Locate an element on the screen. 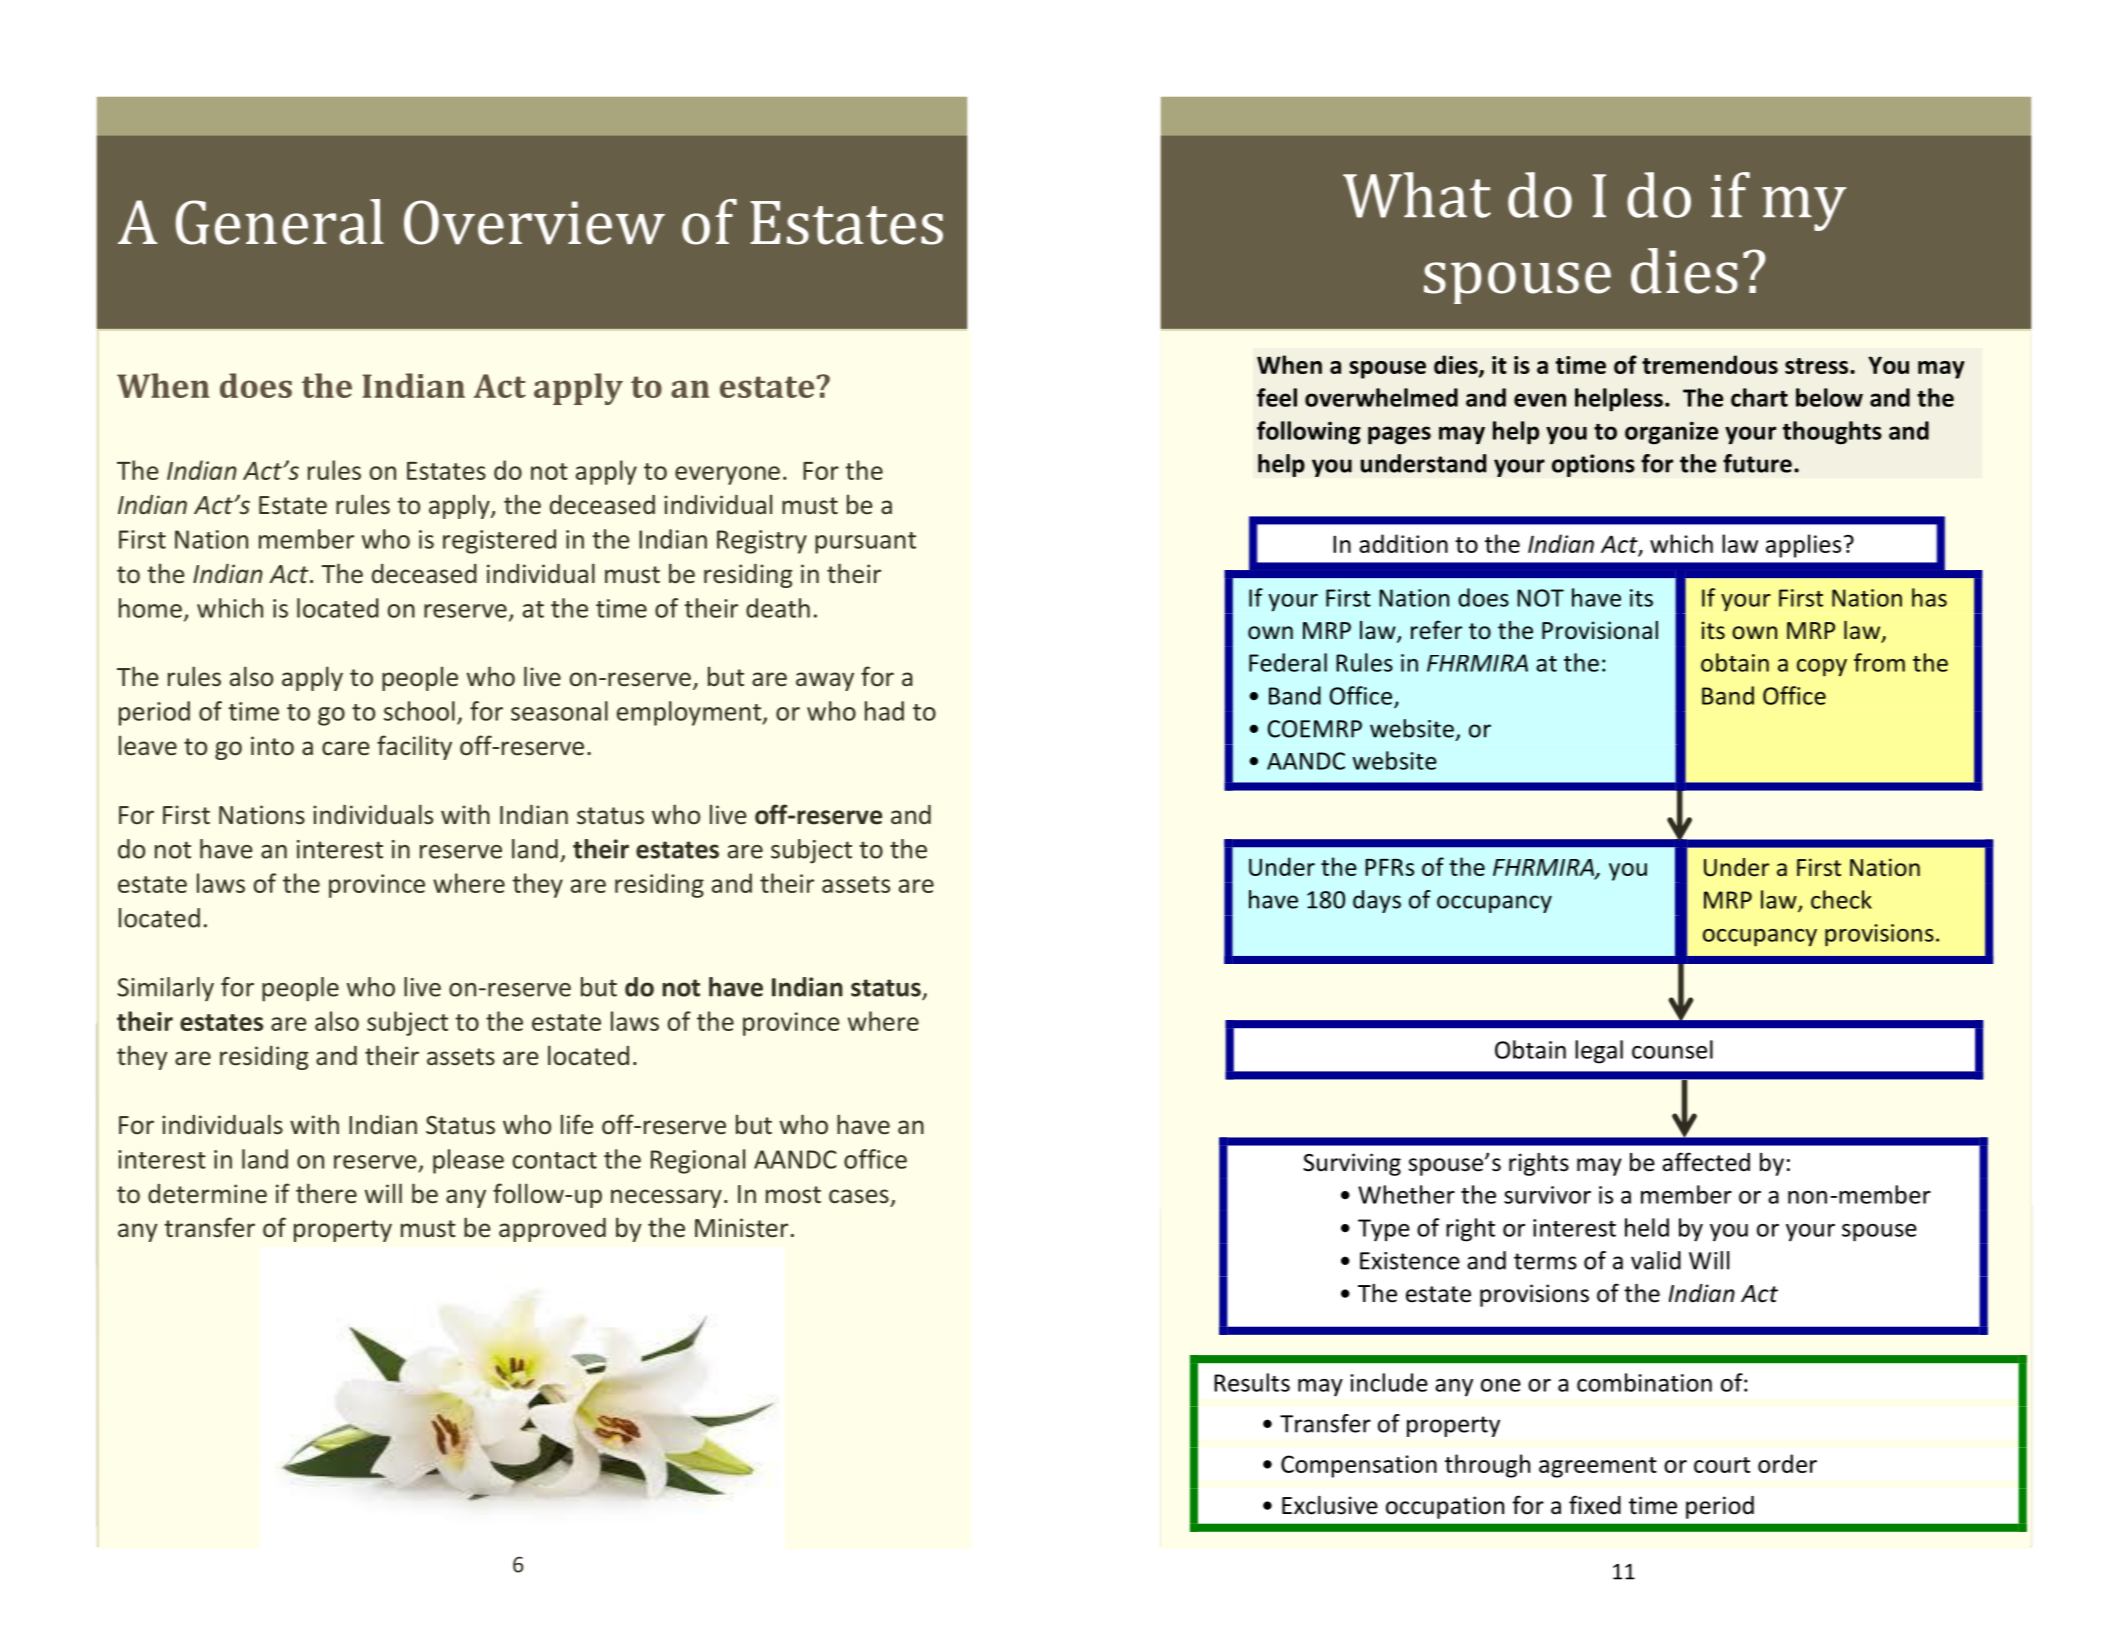 The image size is (2128, 1644). Exclusive is located at coordinates (1330, 1505).
